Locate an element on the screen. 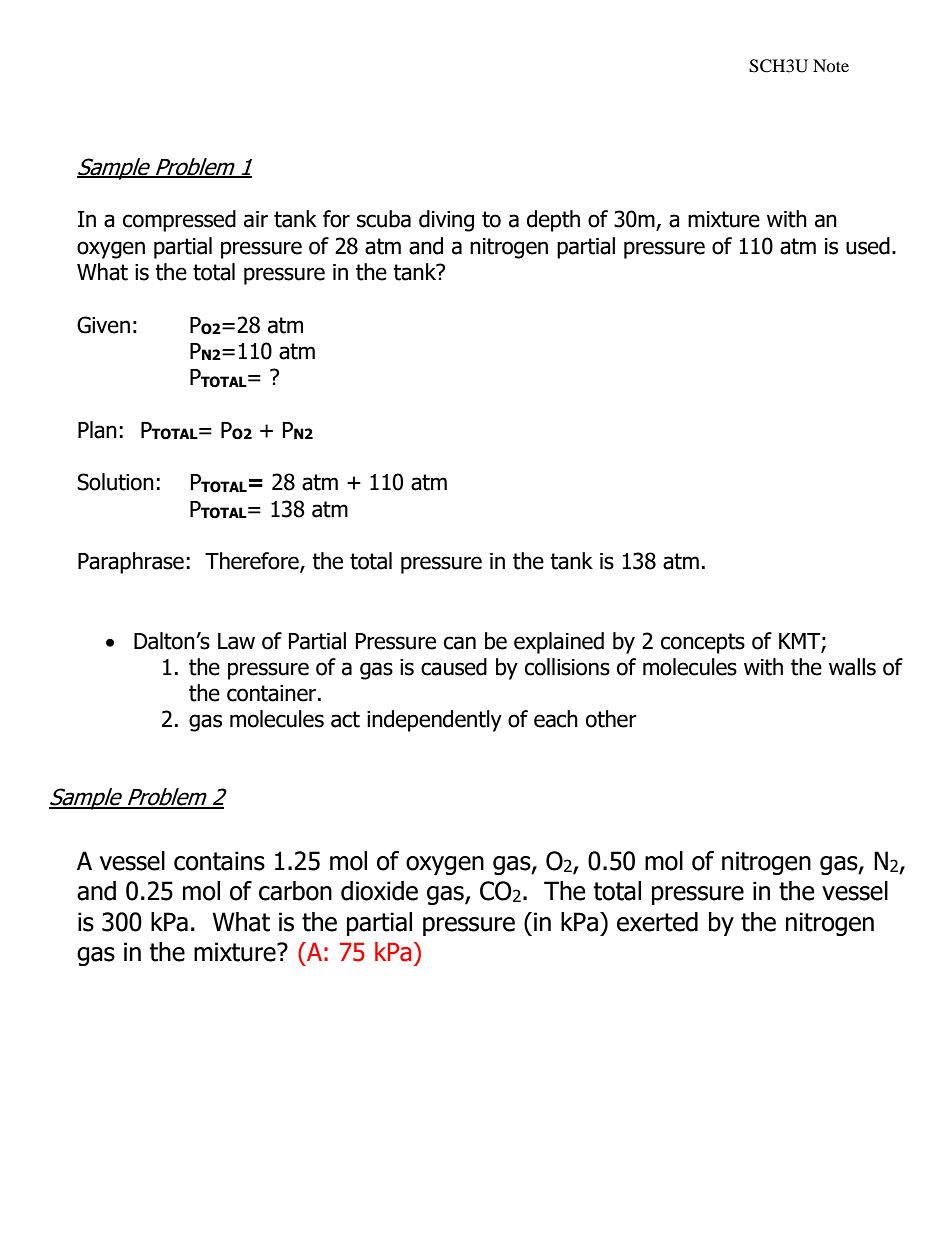 Image resolution: width=952 pixels, height=1233 pixels. concepts is located at coordinates (703, 643).
